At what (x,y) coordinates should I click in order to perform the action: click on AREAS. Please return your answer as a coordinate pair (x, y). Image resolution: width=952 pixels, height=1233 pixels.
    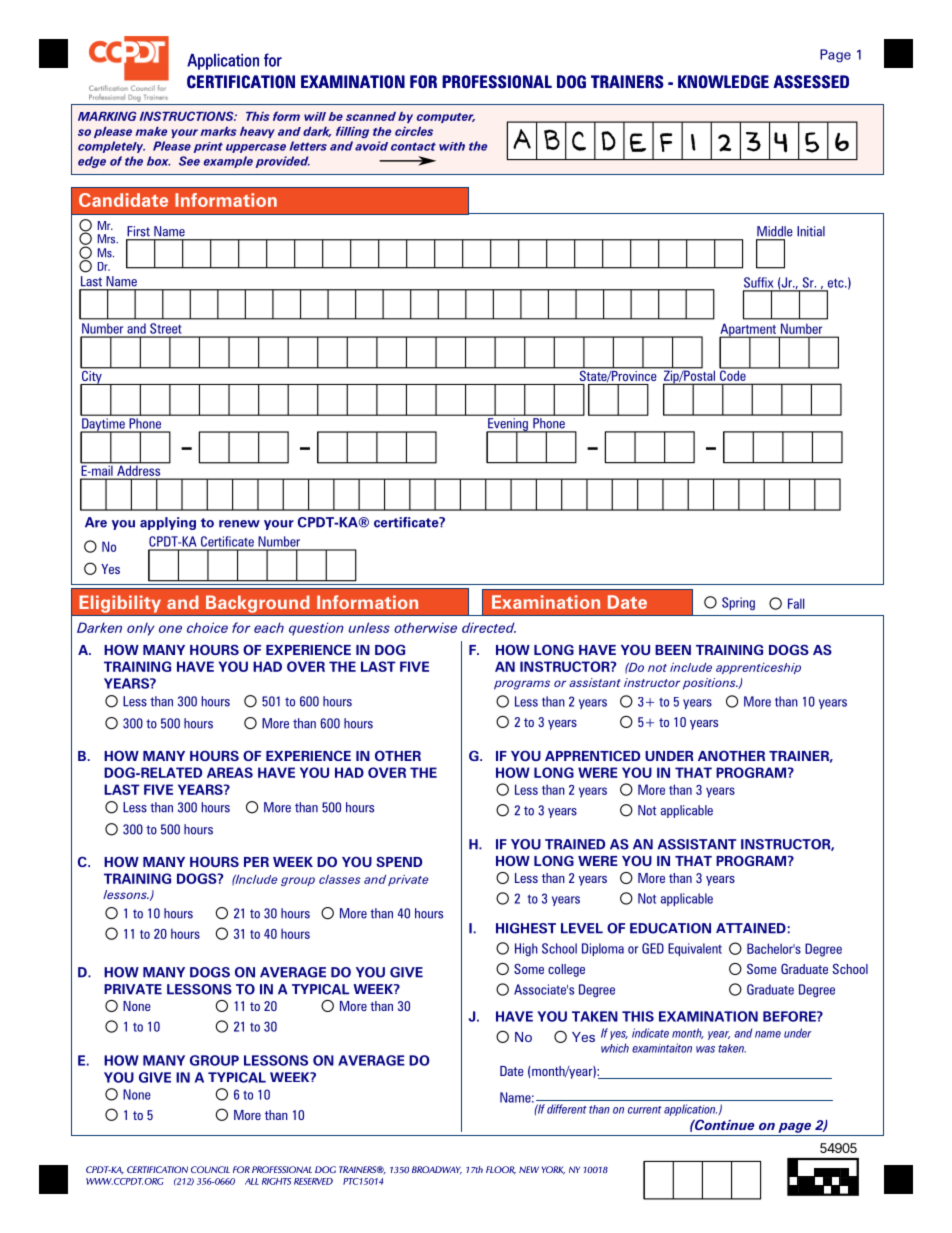
    Looking at the image, I should click on (230, 772).
